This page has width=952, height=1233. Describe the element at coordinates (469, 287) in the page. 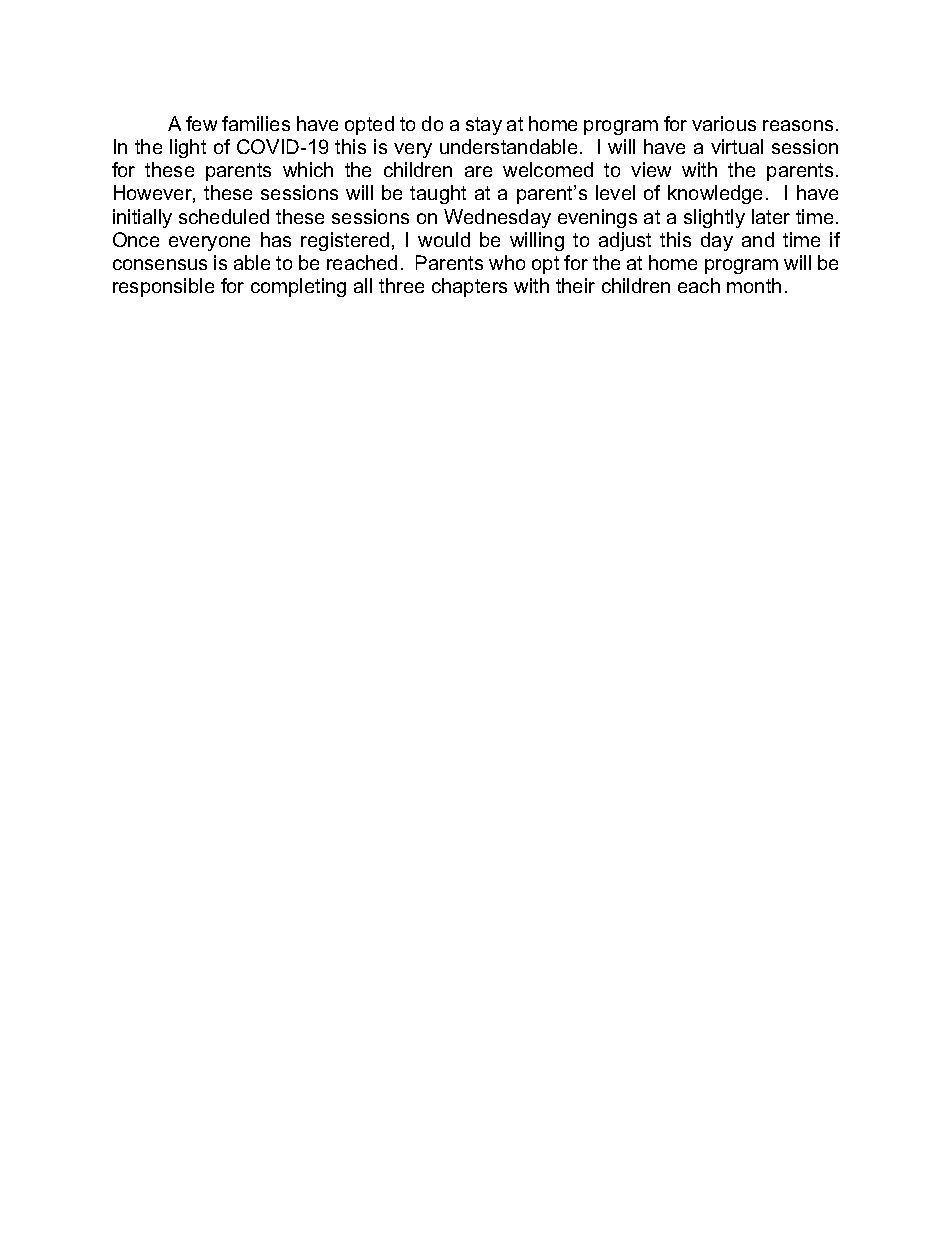

I see `chapters` at that location.
